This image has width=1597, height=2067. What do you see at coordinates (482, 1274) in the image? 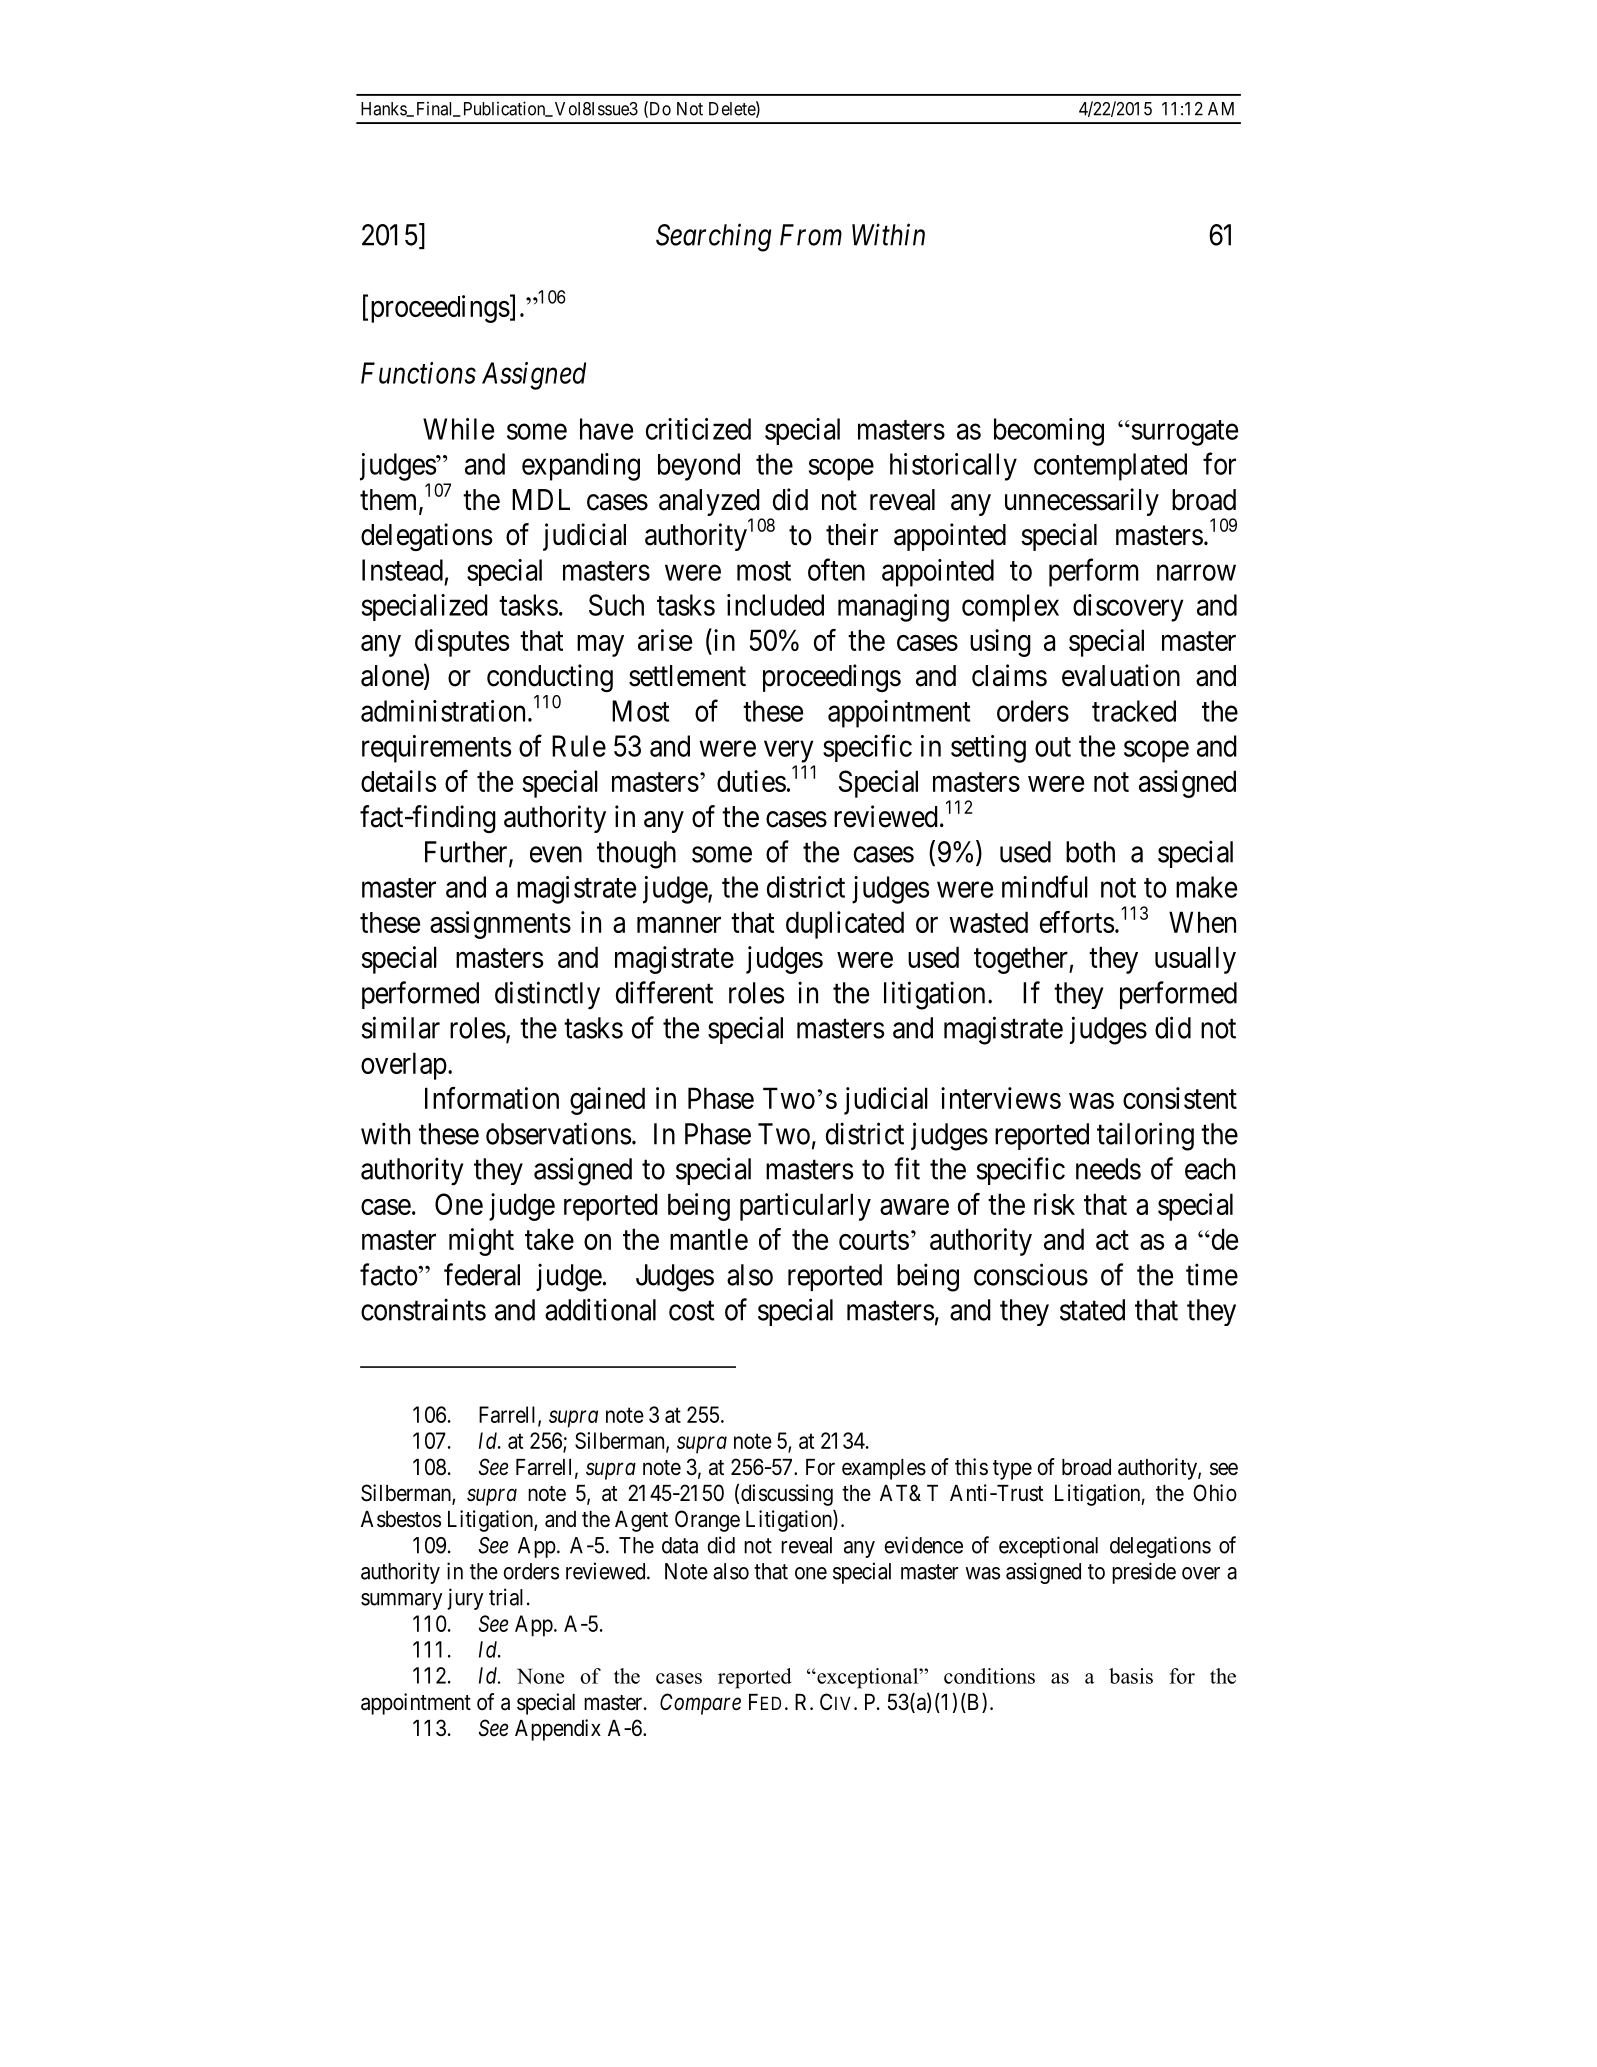
I see `federal` at bounding box center [482, 1274].
